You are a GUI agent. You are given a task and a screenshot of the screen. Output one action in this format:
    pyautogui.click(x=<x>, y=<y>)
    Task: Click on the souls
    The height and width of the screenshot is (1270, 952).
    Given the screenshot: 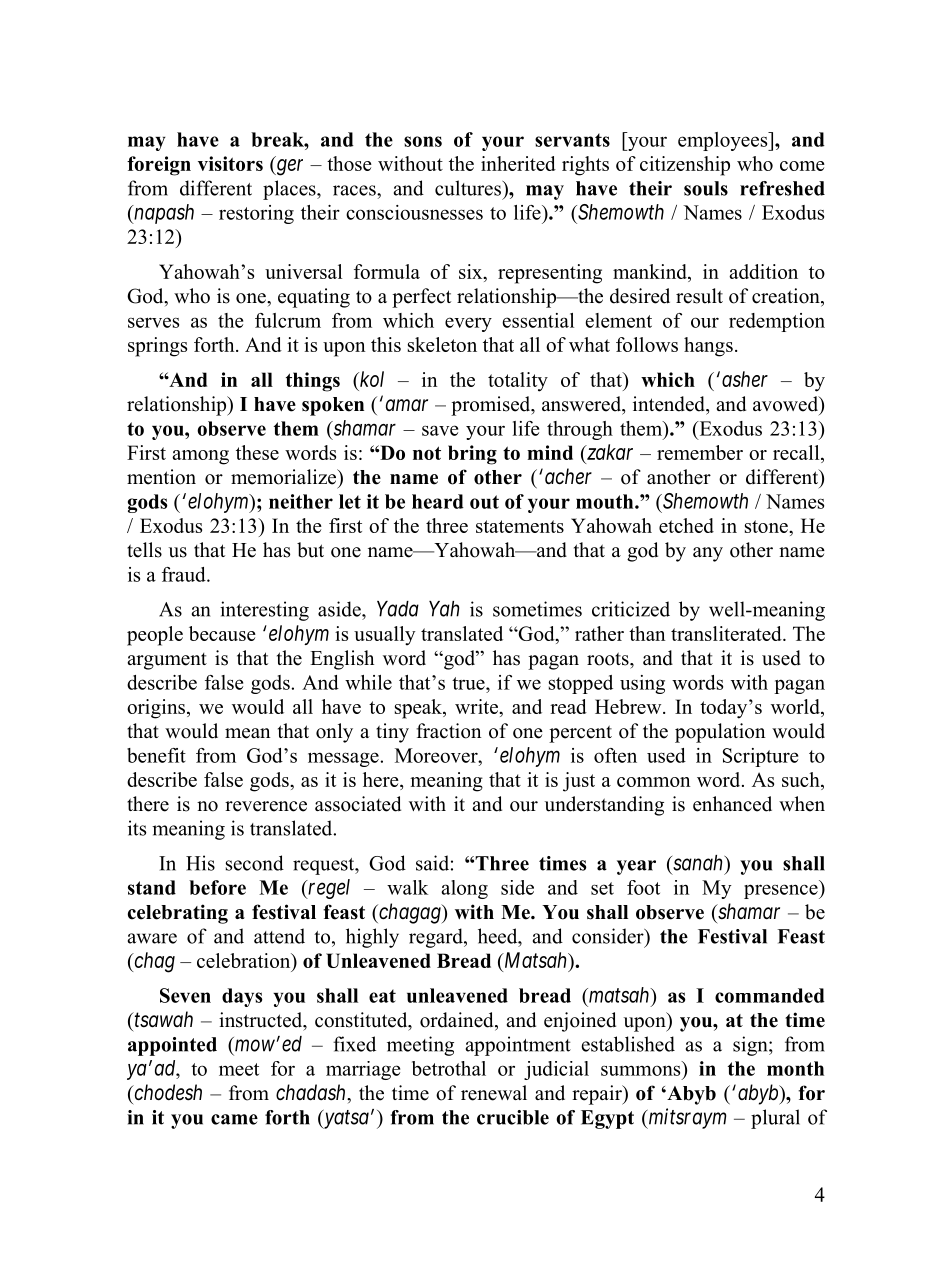 What is the action you would take?
    pyautogui.click(x=706, y=188)
